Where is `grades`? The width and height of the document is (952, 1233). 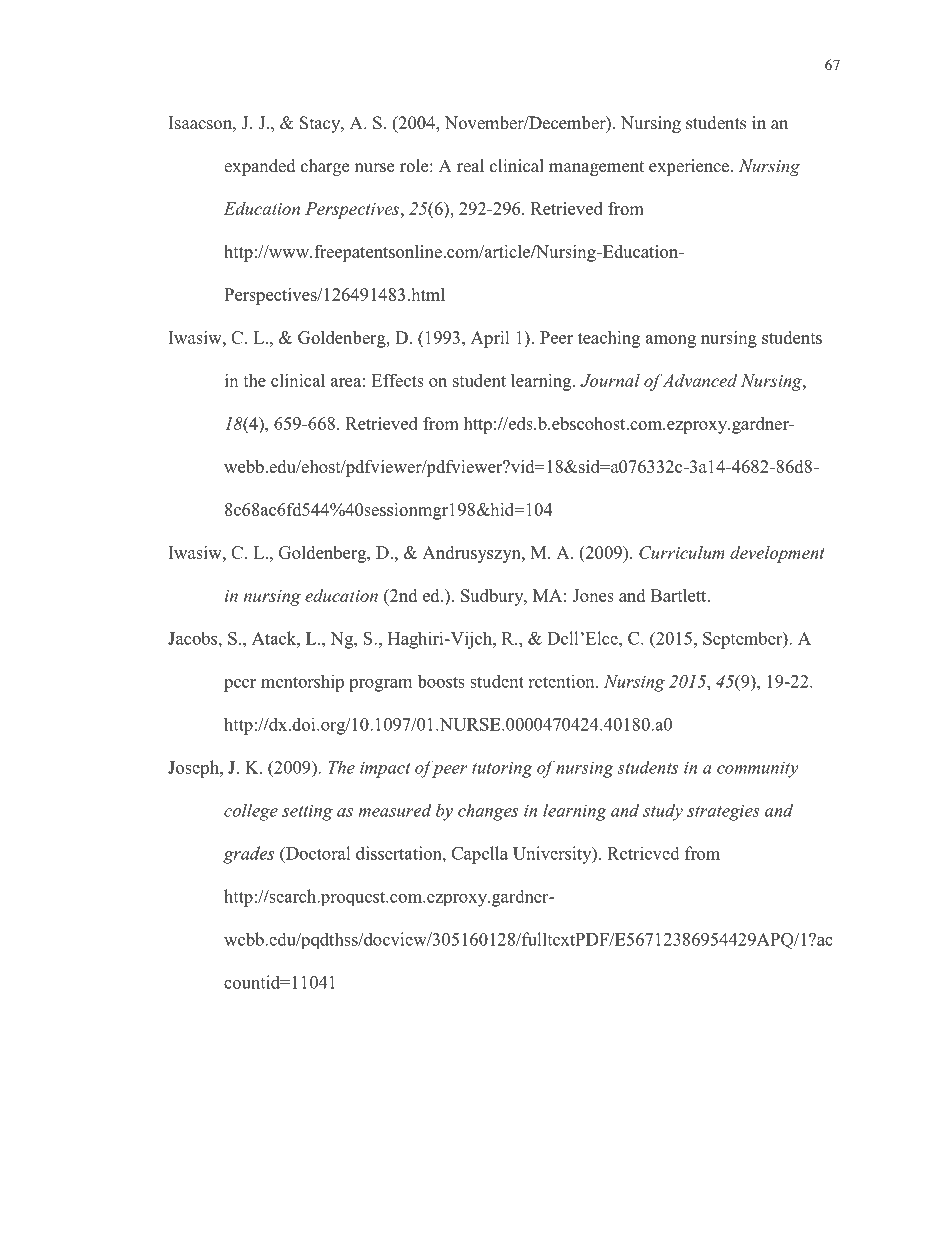 grades is located at coordinates (248, 855).
